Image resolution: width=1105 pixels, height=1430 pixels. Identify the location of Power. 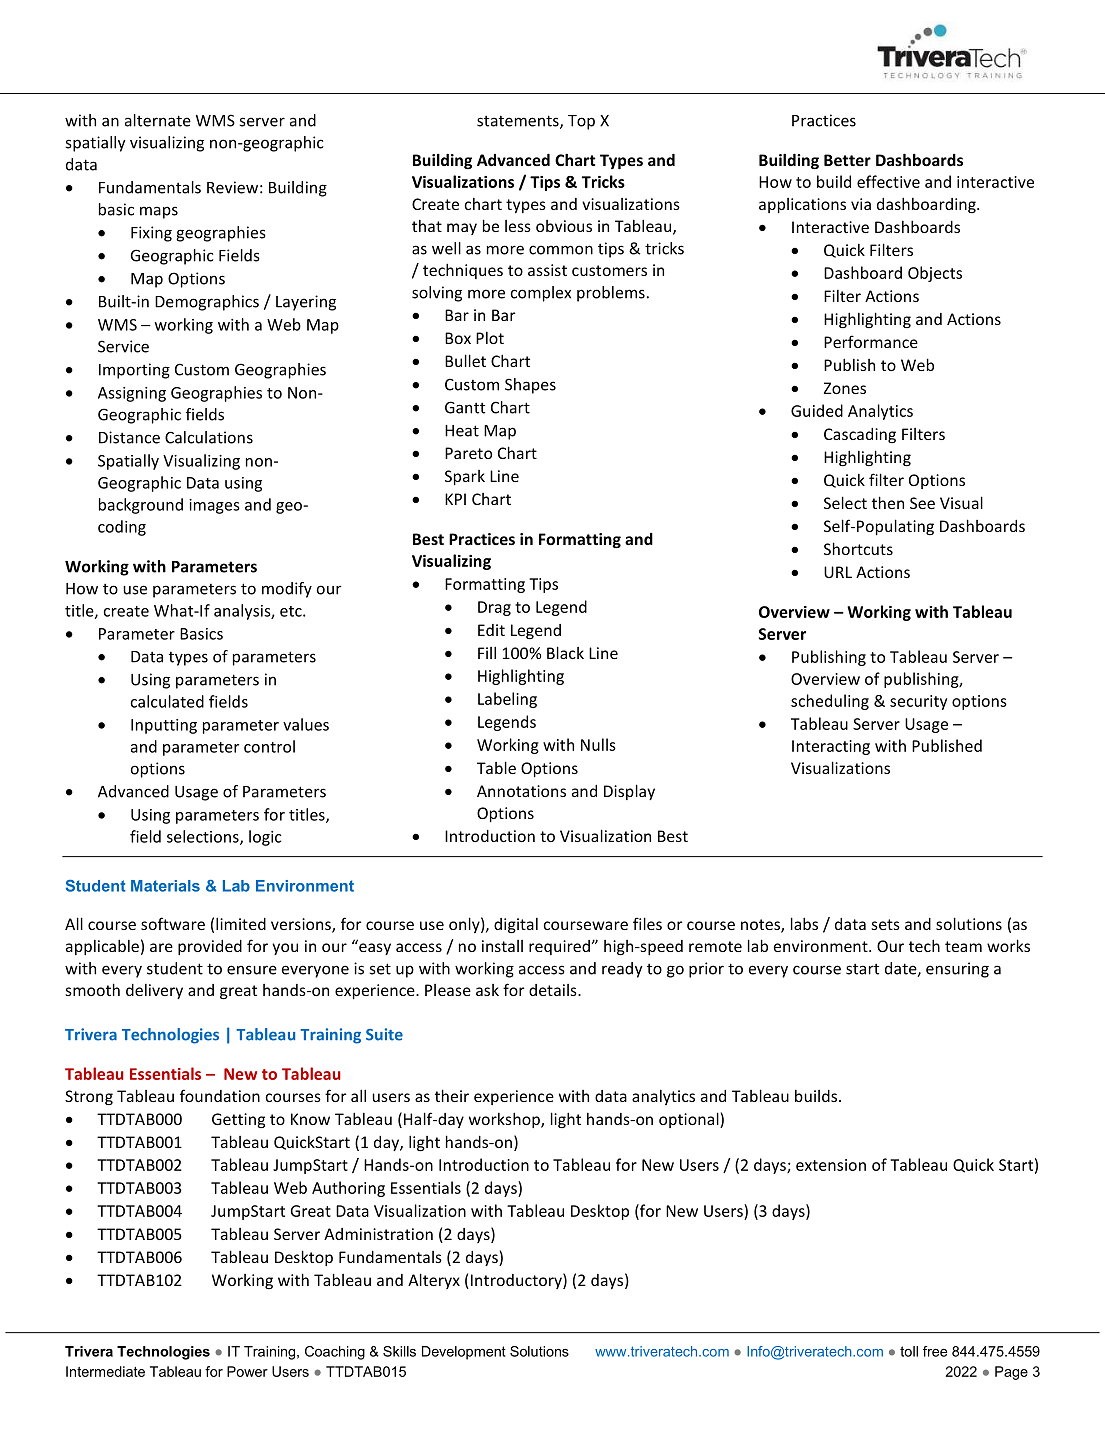
(247, 1371).
